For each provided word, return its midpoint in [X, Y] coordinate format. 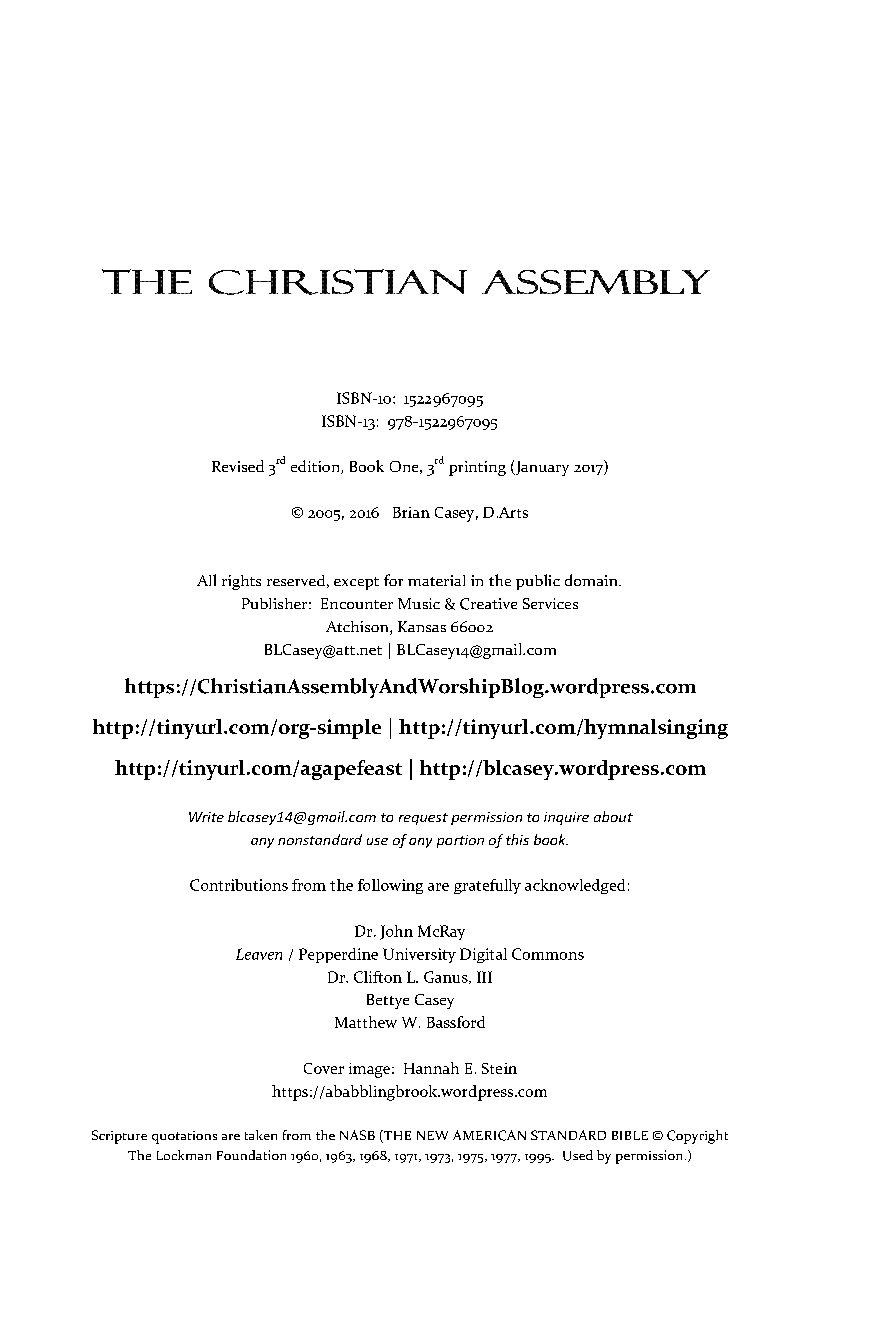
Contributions [239, 885]
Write [206, 817]
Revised [238, 466]
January [541, 468]
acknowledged [575, 886]
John [396, 932]
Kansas [422, 626]
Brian [411, 512]
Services [550, 603]
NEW [432, 1135]
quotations [184, 1137]
